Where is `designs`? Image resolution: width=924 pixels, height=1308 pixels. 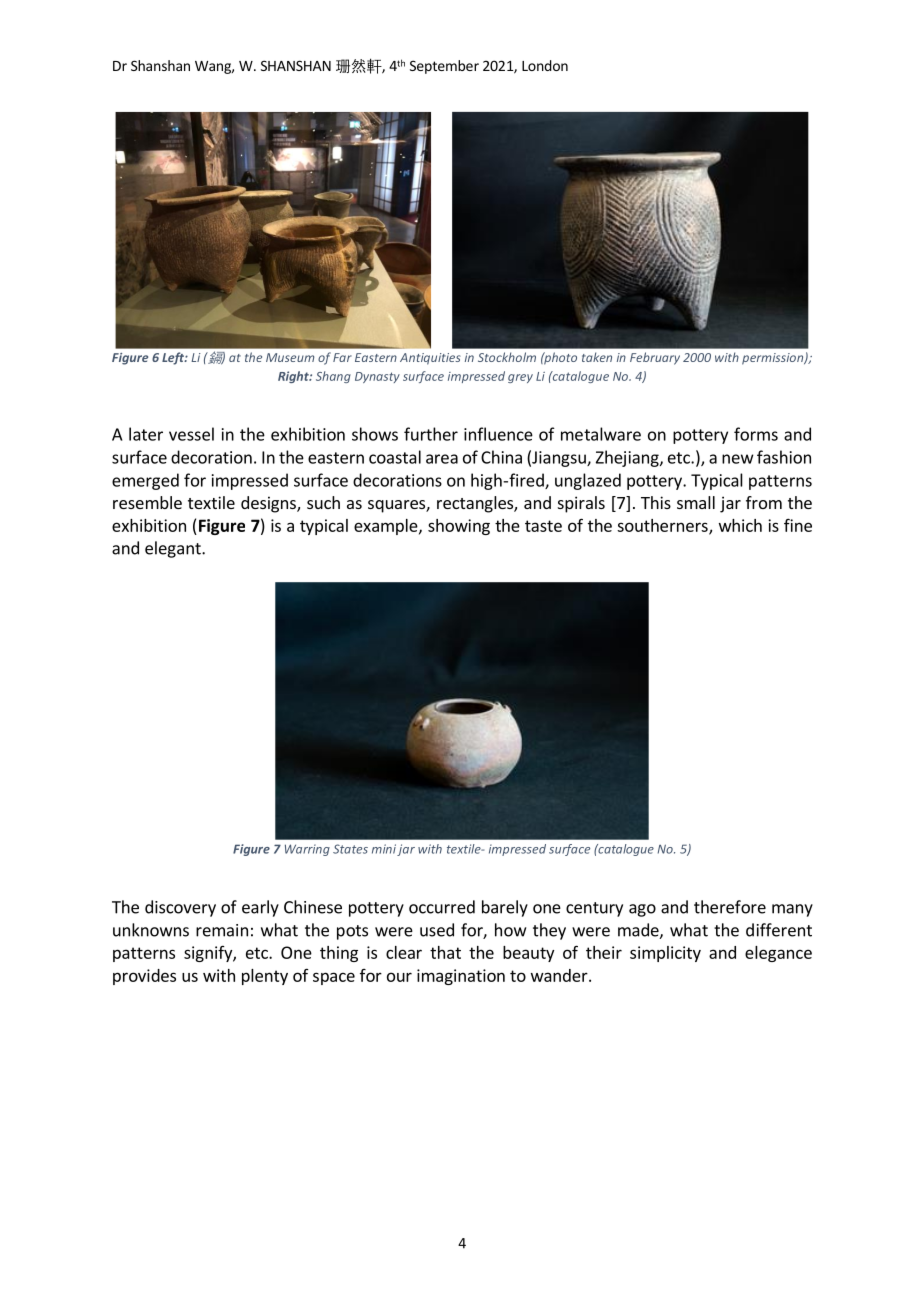
designs is located at coordinates (269, 504).
